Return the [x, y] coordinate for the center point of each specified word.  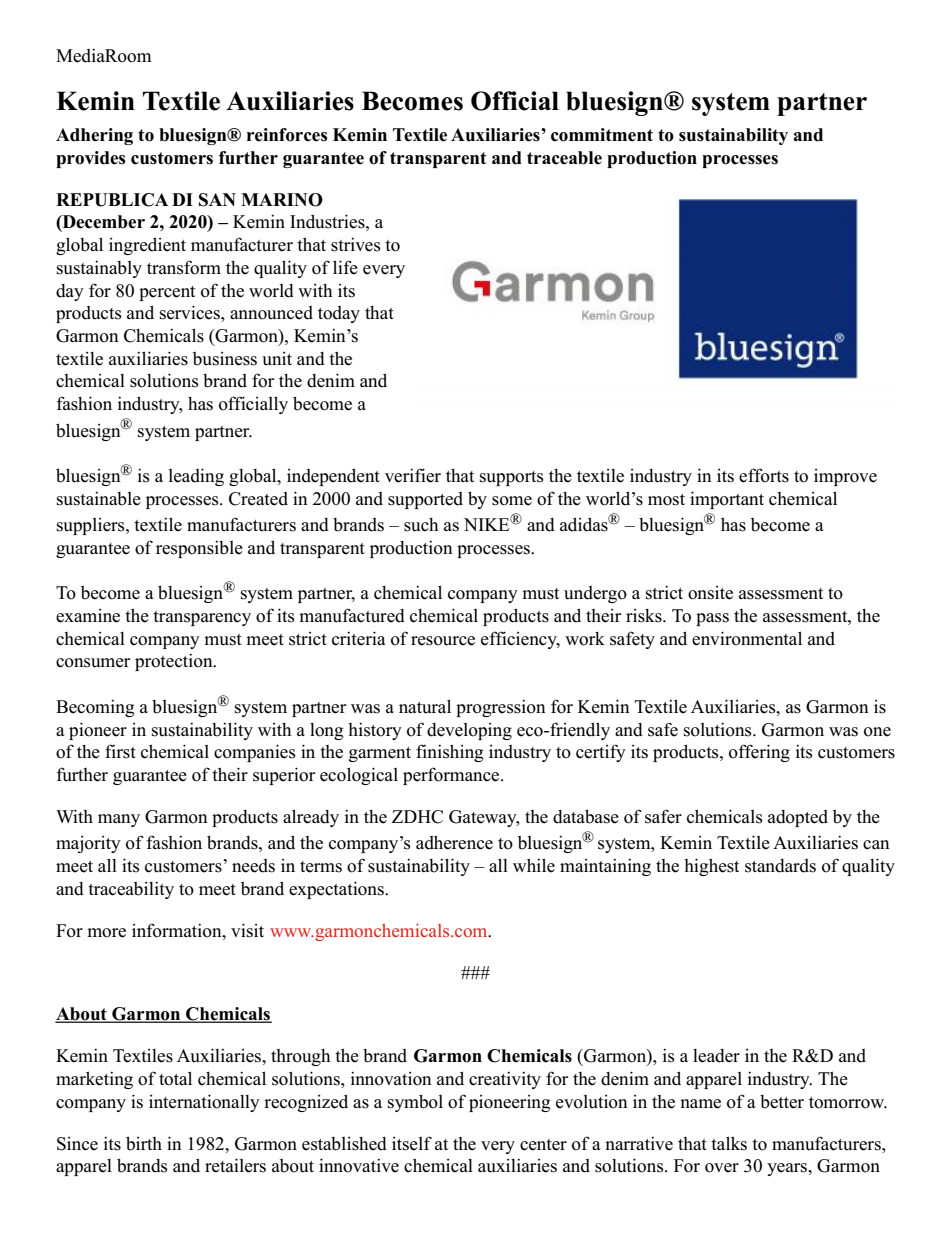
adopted [798, 818]
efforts [764, 475]
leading [196, 477]
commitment [602, 135]
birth [144, 1143]
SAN [217, 200]
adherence [454, 842]
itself [412, 1143]
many [119, 820]
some [512, 501]
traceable [564, 158]
